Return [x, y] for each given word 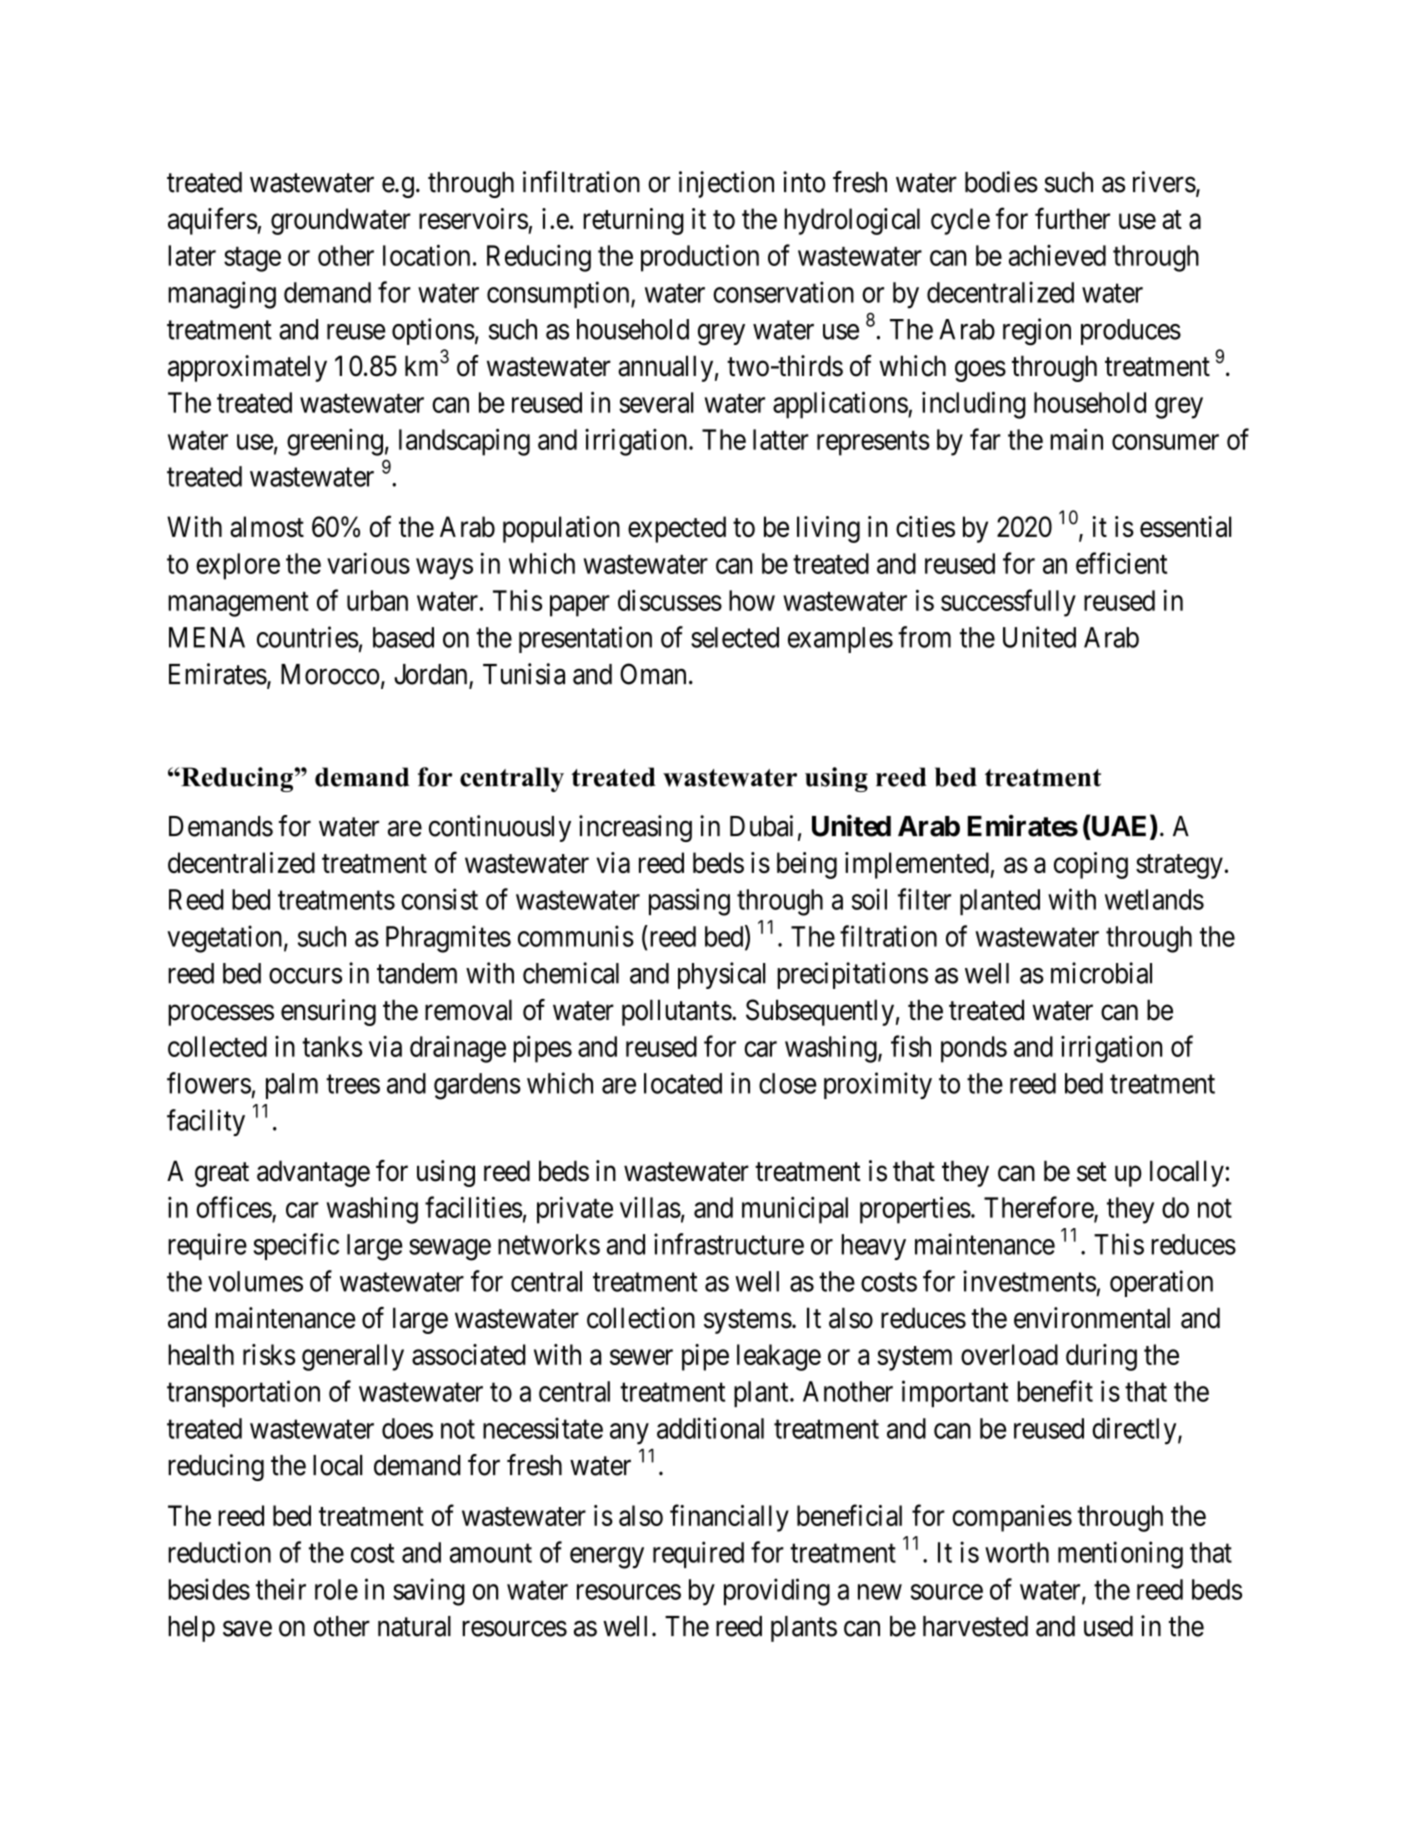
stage [252, 259]
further [1072, 218]
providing [777, 1592]
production [700, 258]
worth [1017, 1552]
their [281, 1589]
